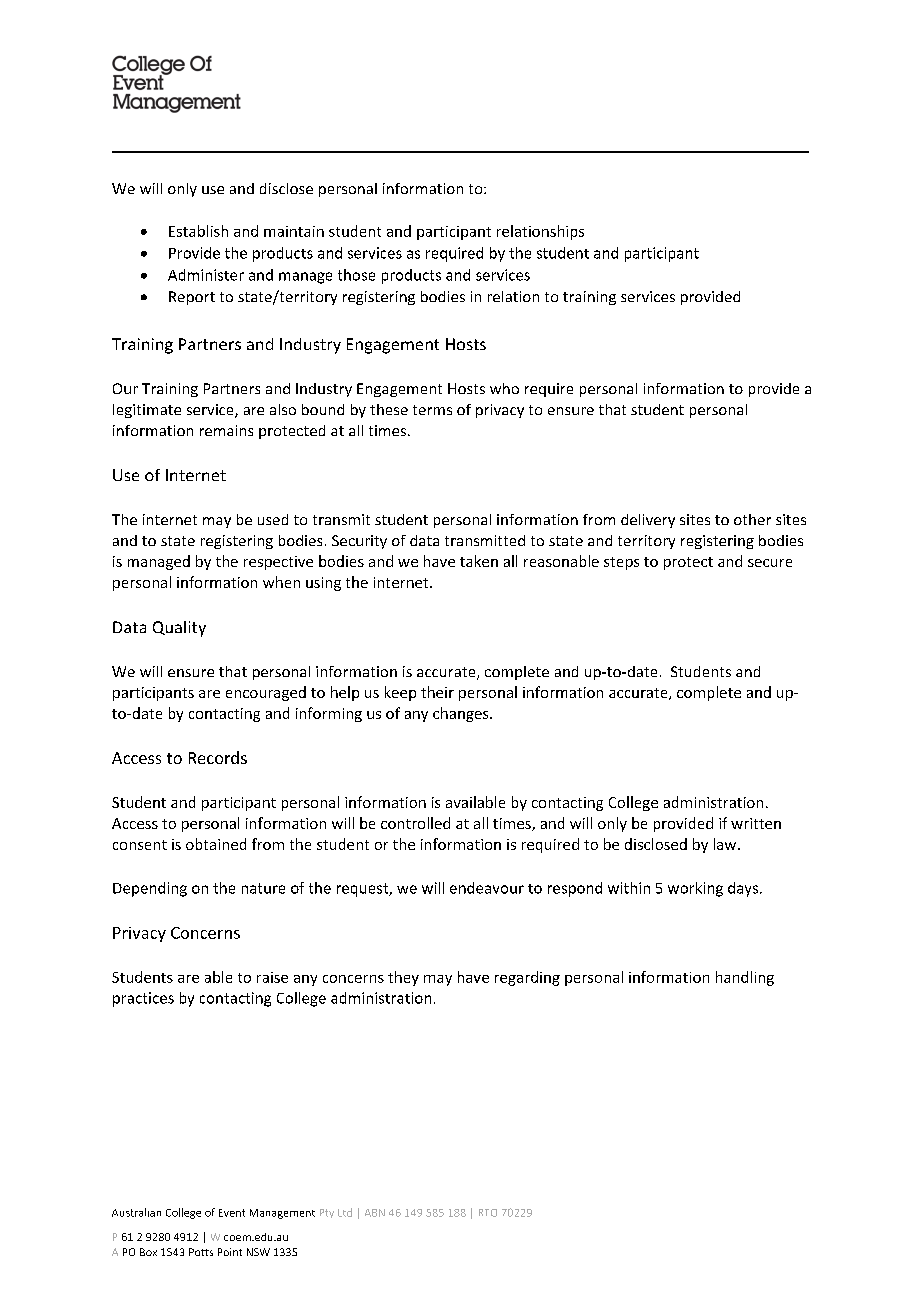  What do you see at coordinates (488, 1213) in the image?
I see `RTO` at bounding box center [488, 1213].
